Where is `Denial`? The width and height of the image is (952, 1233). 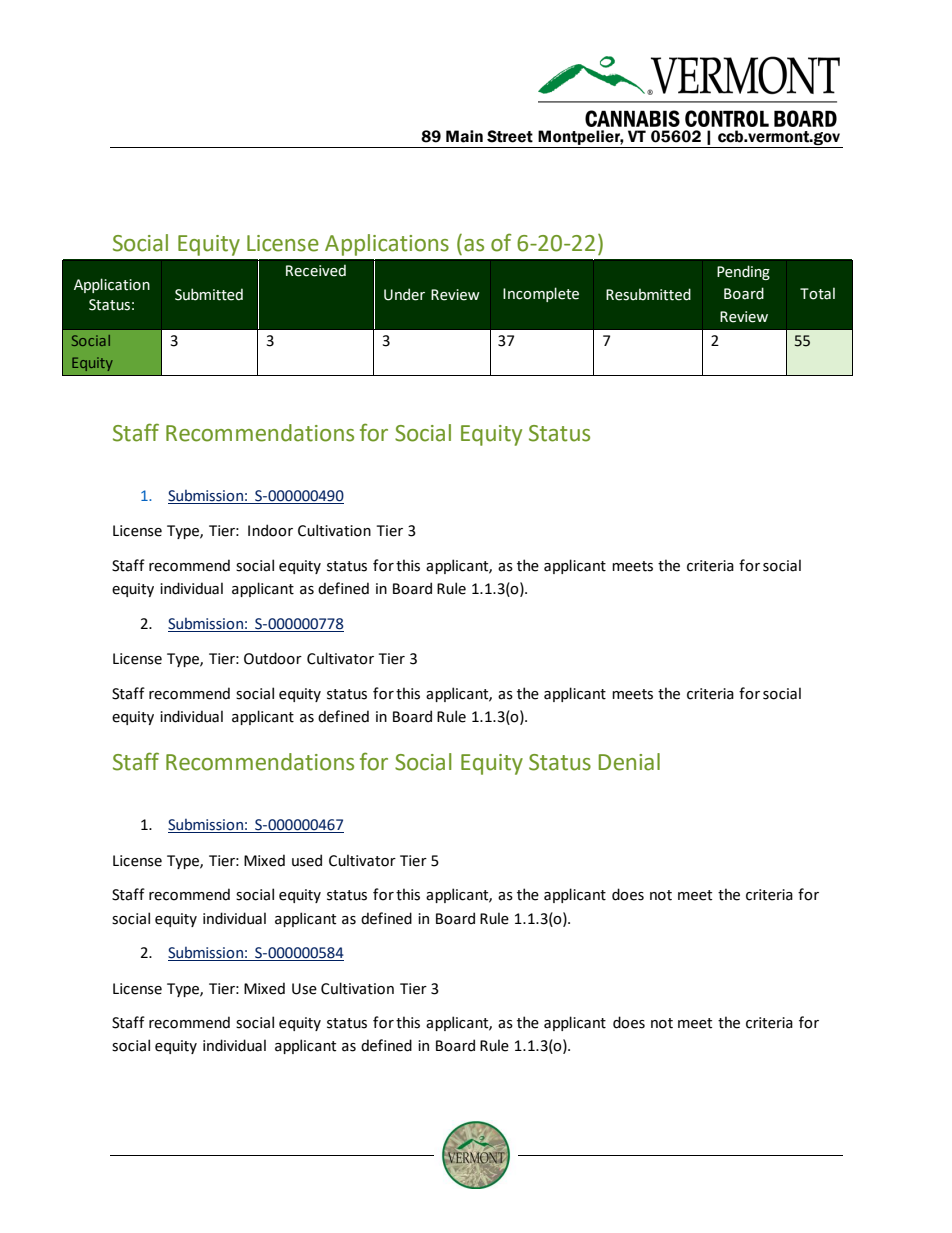 Denial is located at coordinates (629, 762).
